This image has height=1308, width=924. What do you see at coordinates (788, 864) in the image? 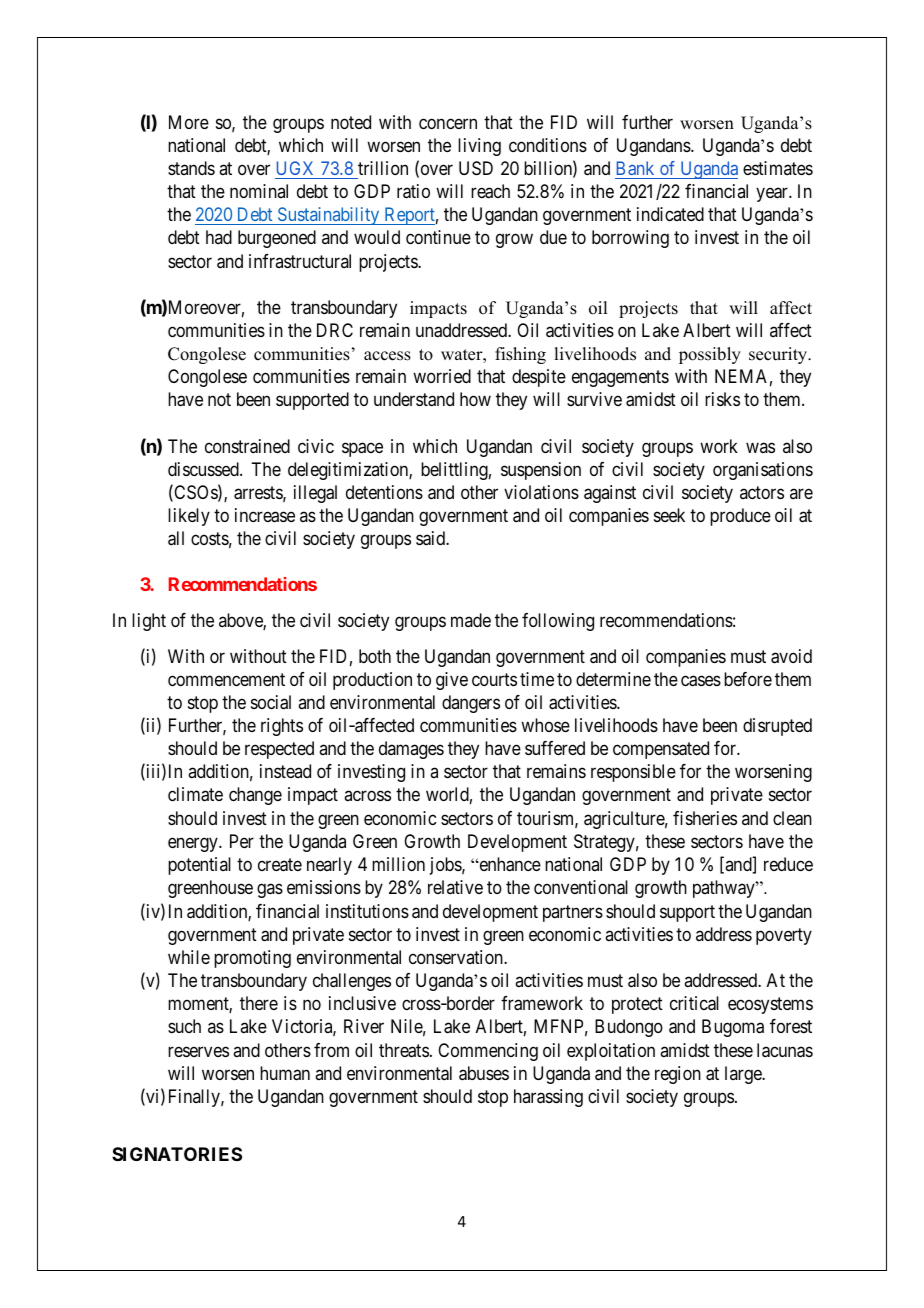
I see `reduce` at bounding box center [788, 864].
